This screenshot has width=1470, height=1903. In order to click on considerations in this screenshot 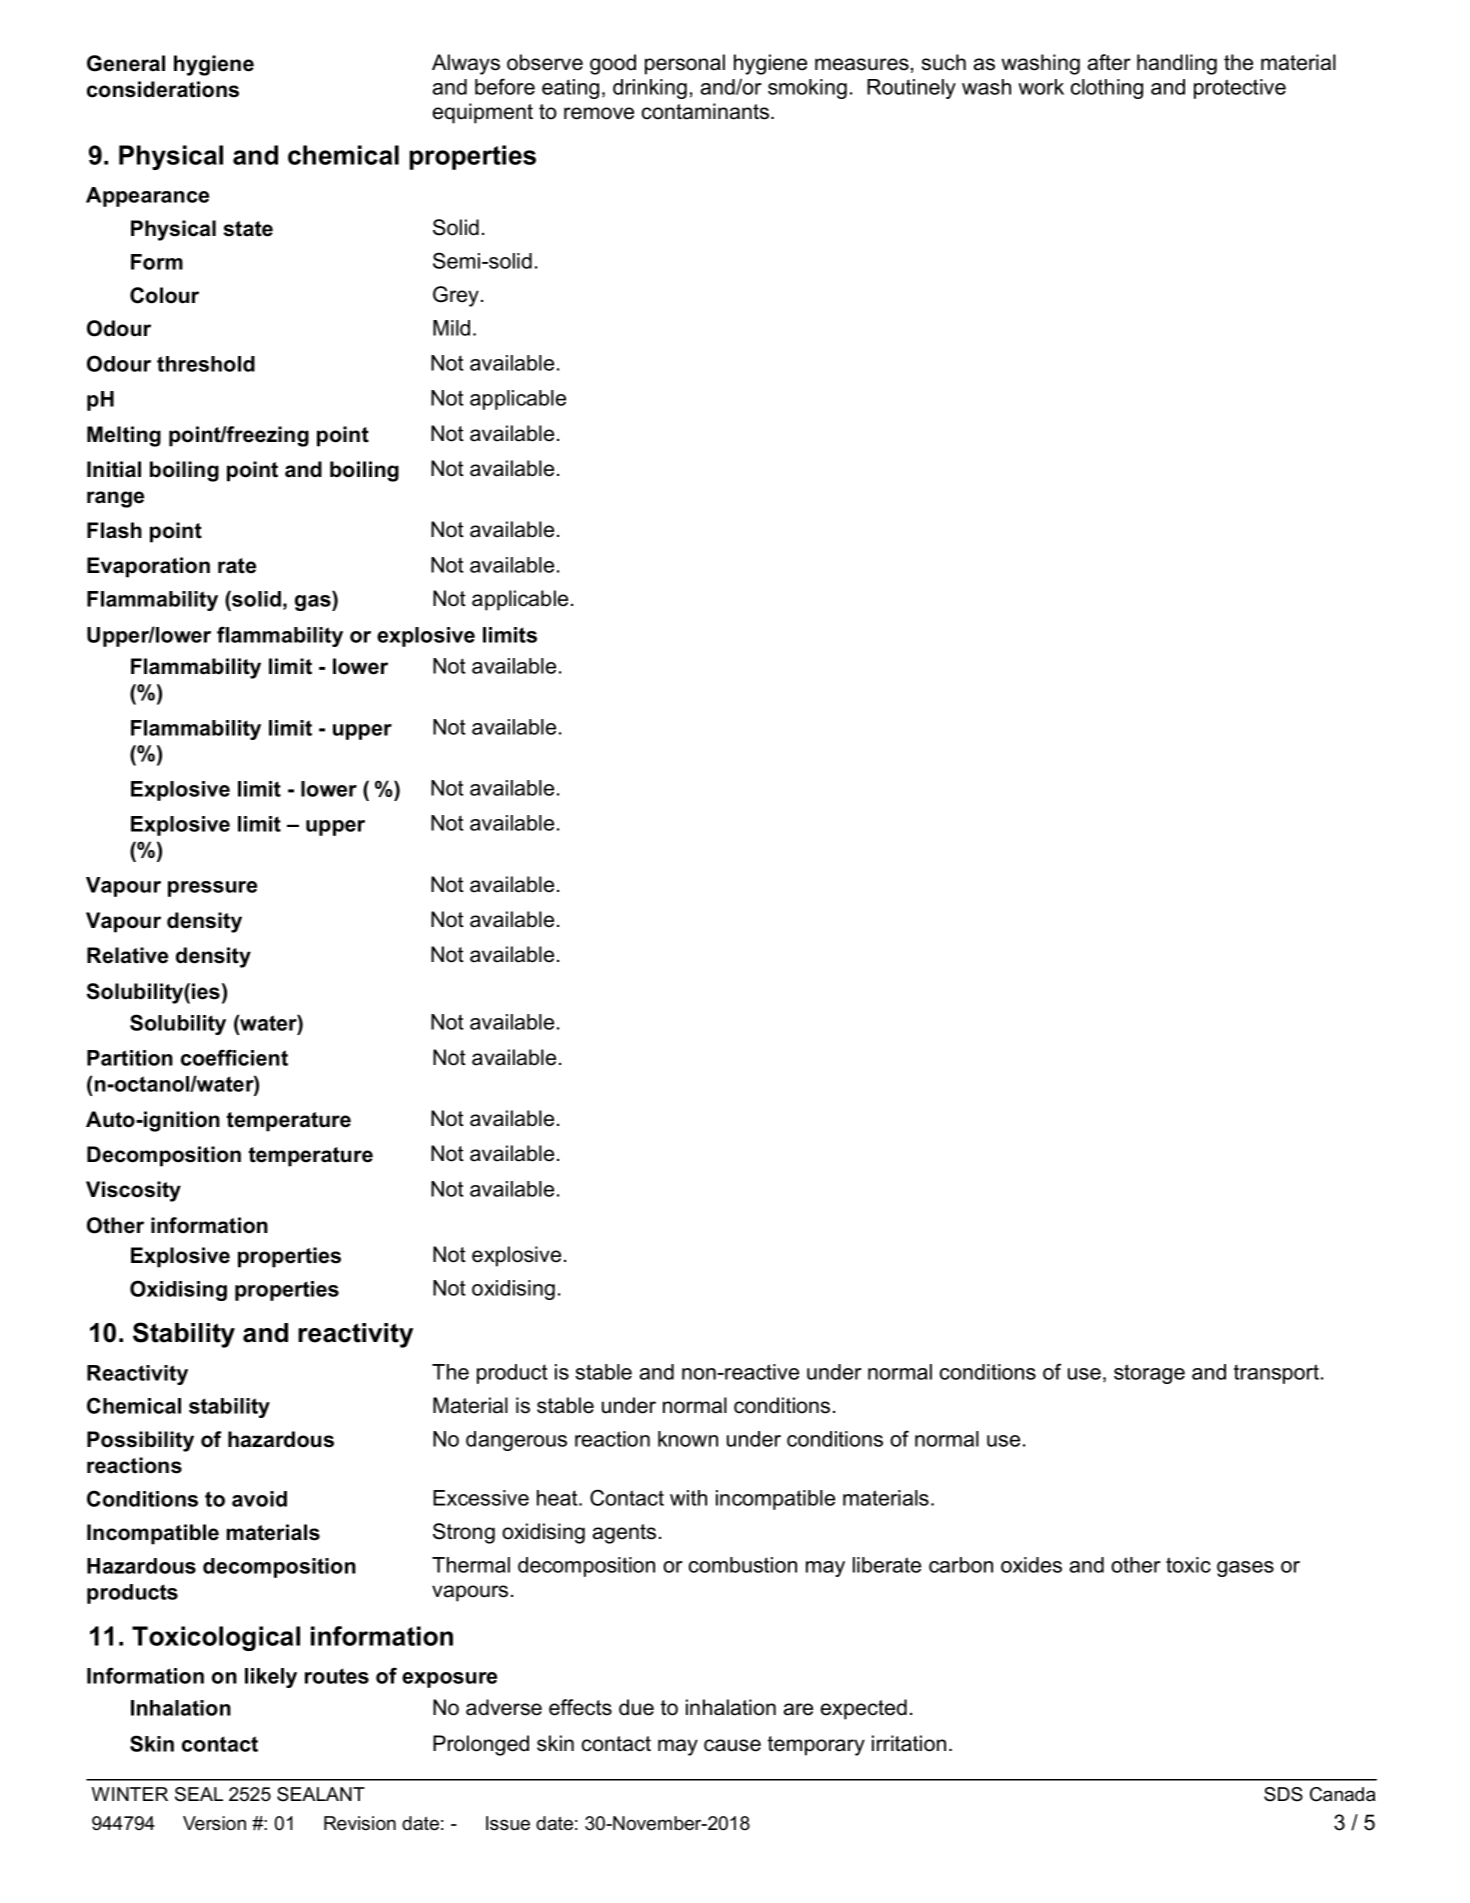, I will do `click(163, 89)`.
